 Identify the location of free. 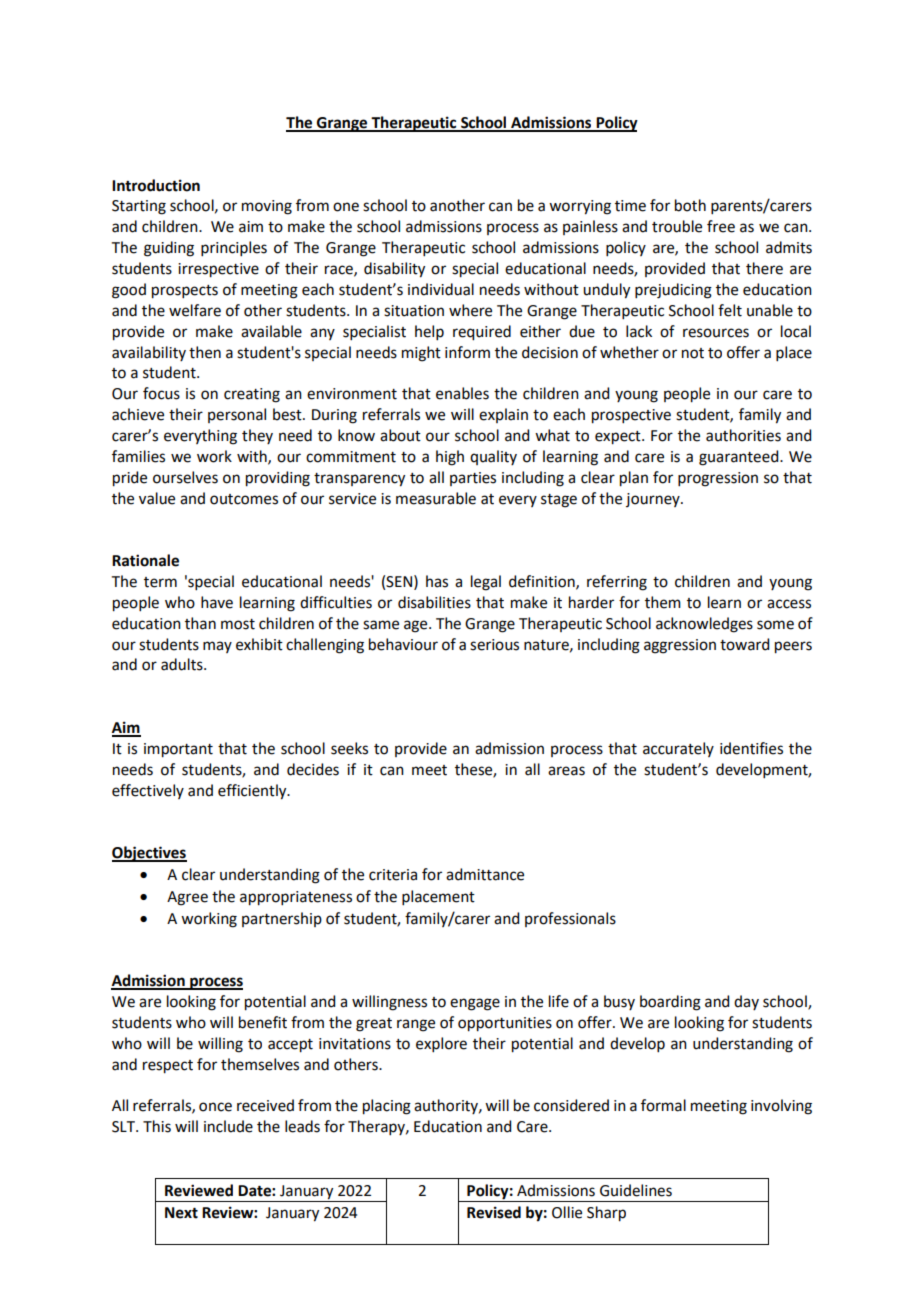
(721, 226).
